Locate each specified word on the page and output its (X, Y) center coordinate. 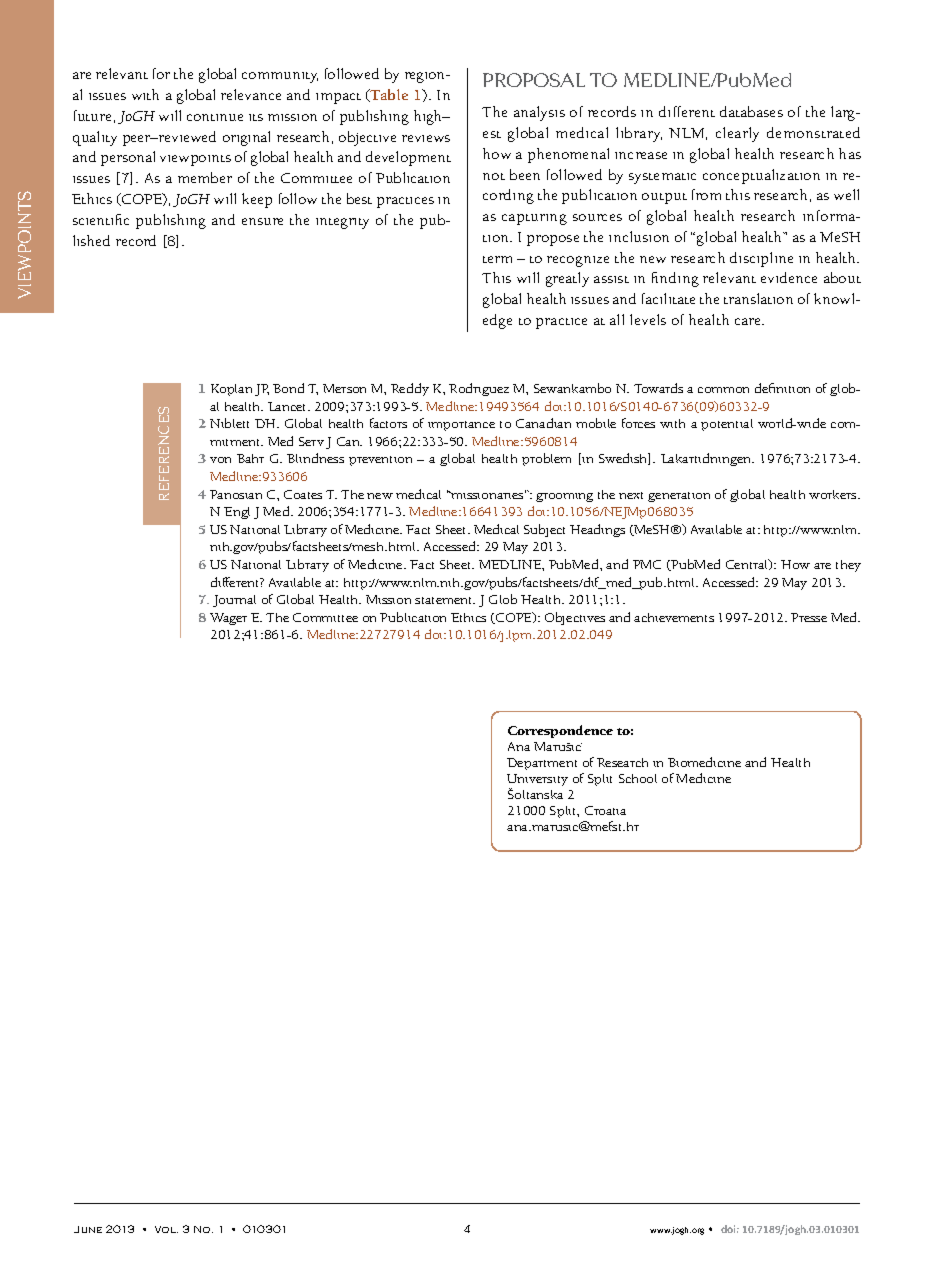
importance (461, 426)
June (88, 1229)
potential (727, 425)
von (220, 460)
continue (215, 117)
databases (751, 111)
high (429, 117)
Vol (166, 1229)
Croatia (605, 810)
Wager (228, 619)
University (537, 781)
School (638, 778)
